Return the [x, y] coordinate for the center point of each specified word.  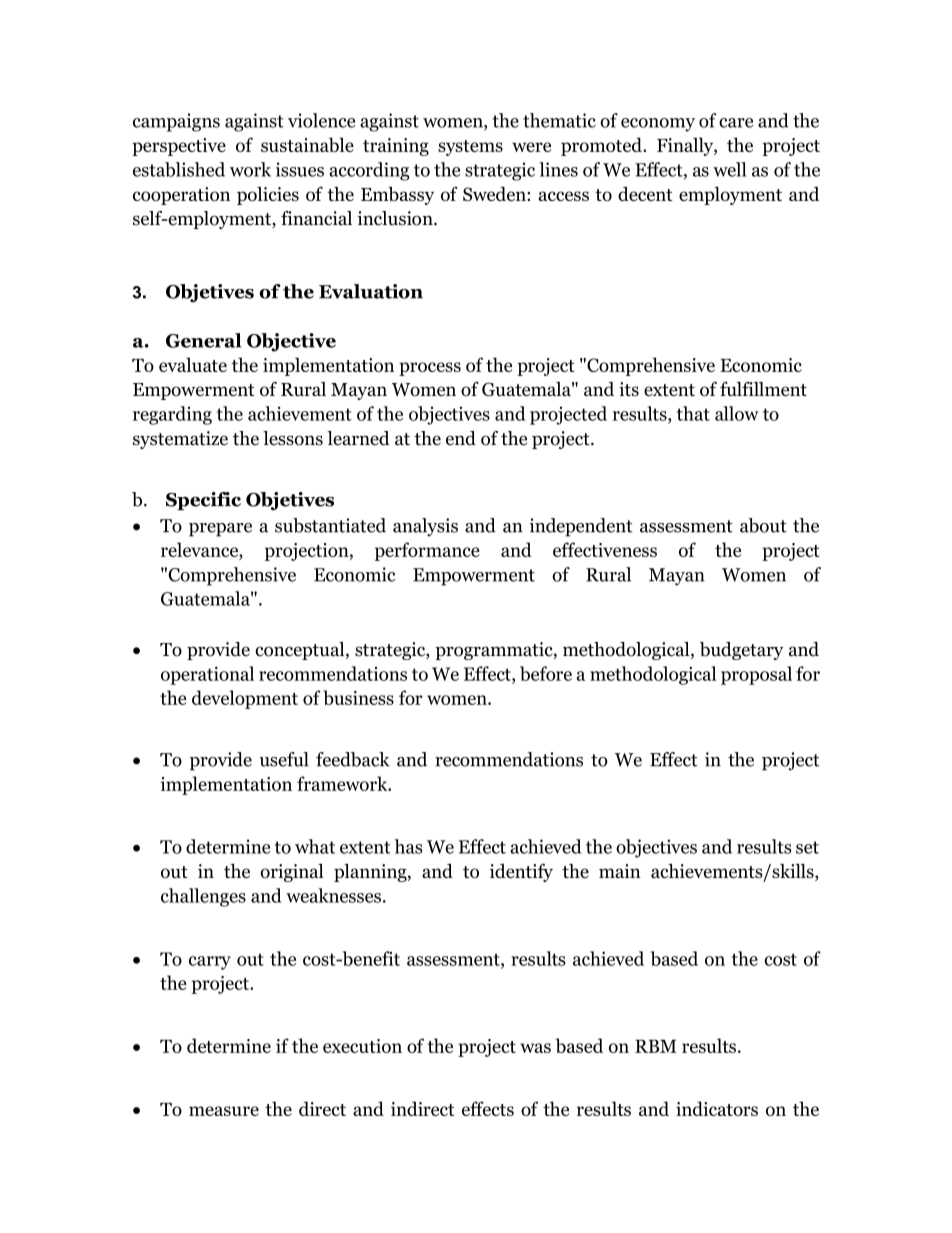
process [430, 369]
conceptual [301, 651]
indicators [717, 1108]
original [292, 873]
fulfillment [763, 389]
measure [224, 1111]
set [807, 847]
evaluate [193, 364]
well [729, 169]
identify [521, 872]
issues [300, 169]
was [535, 1048]
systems [470, 148]
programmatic [495, 651]
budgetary [741, 651]
